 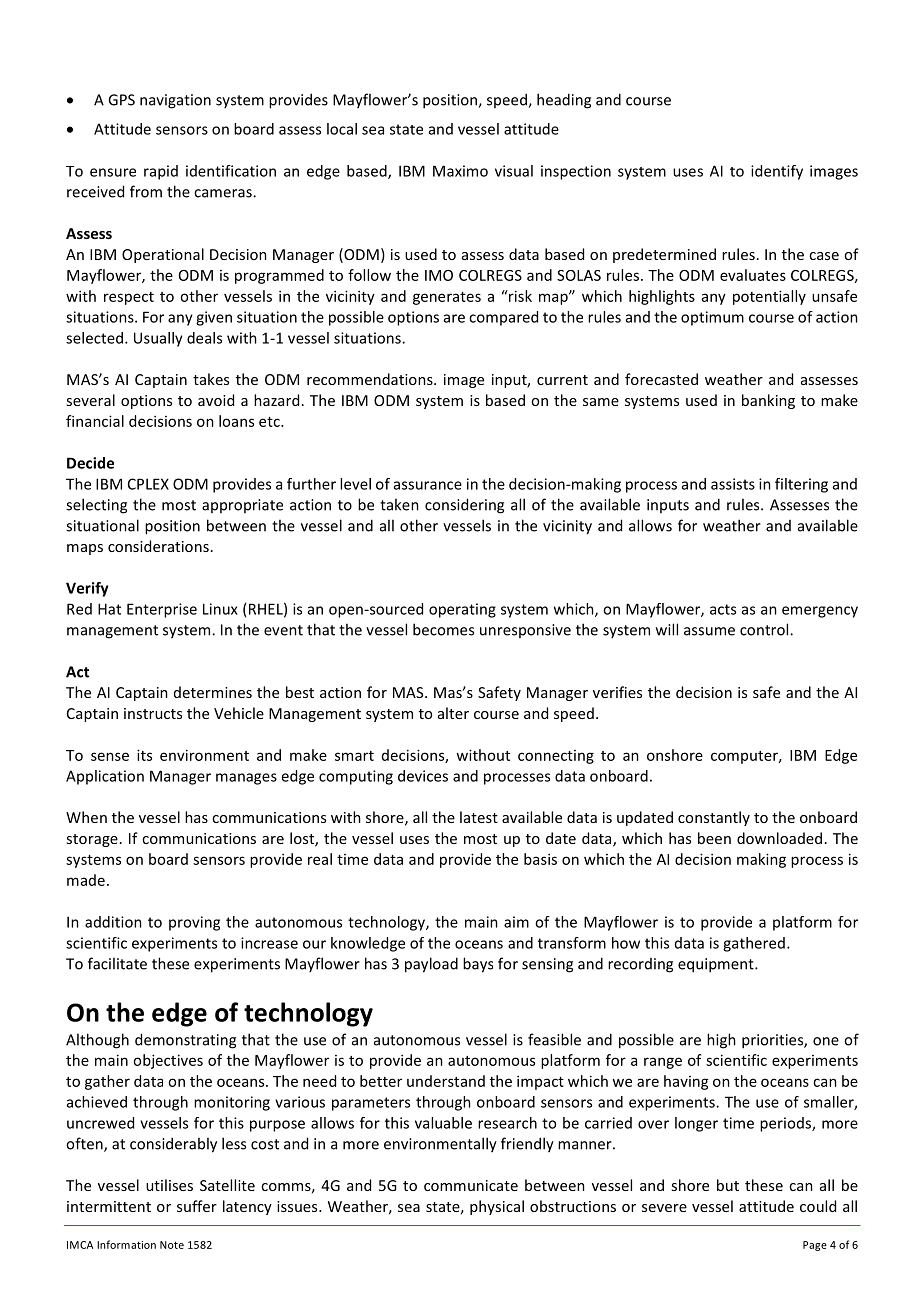 I want to click on CPLEX, so click(x=148, y=484).
